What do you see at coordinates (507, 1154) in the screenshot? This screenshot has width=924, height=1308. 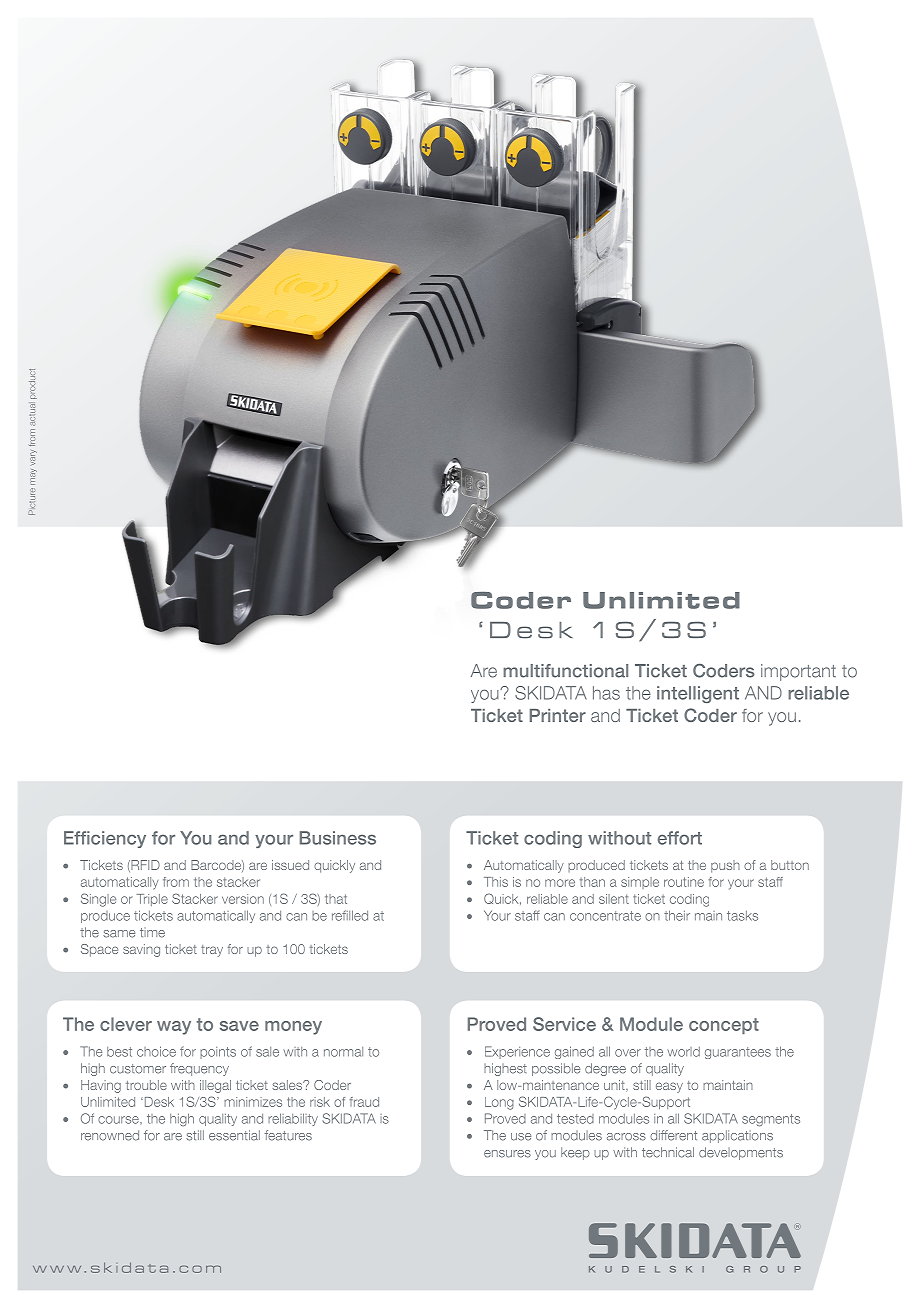 I see `ensures` at bounding box center [507, 1154].
